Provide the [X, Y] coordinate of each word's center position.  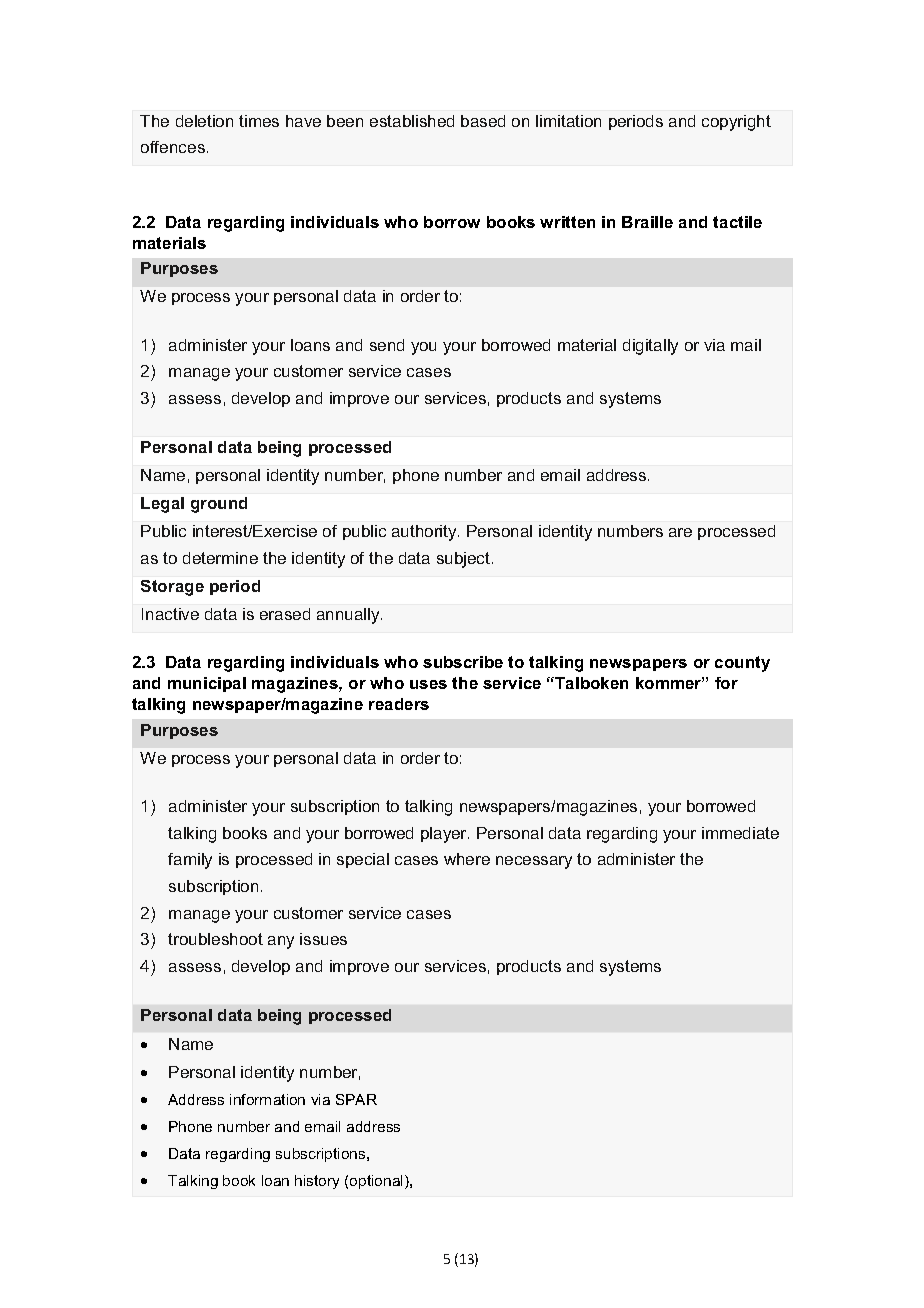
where [467, 859]
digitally [650, 347]
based [483, 121]
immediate [740, 833]
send [387, 345]
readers [399, 704]
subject [463, 560]
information [267, 1099]
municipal [207, 684]
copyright [736, 123]
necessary [534, 862]
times [259, 121]
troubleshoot [215, 939]
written [567, 222]
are [680, 532]
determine [220, 558]
